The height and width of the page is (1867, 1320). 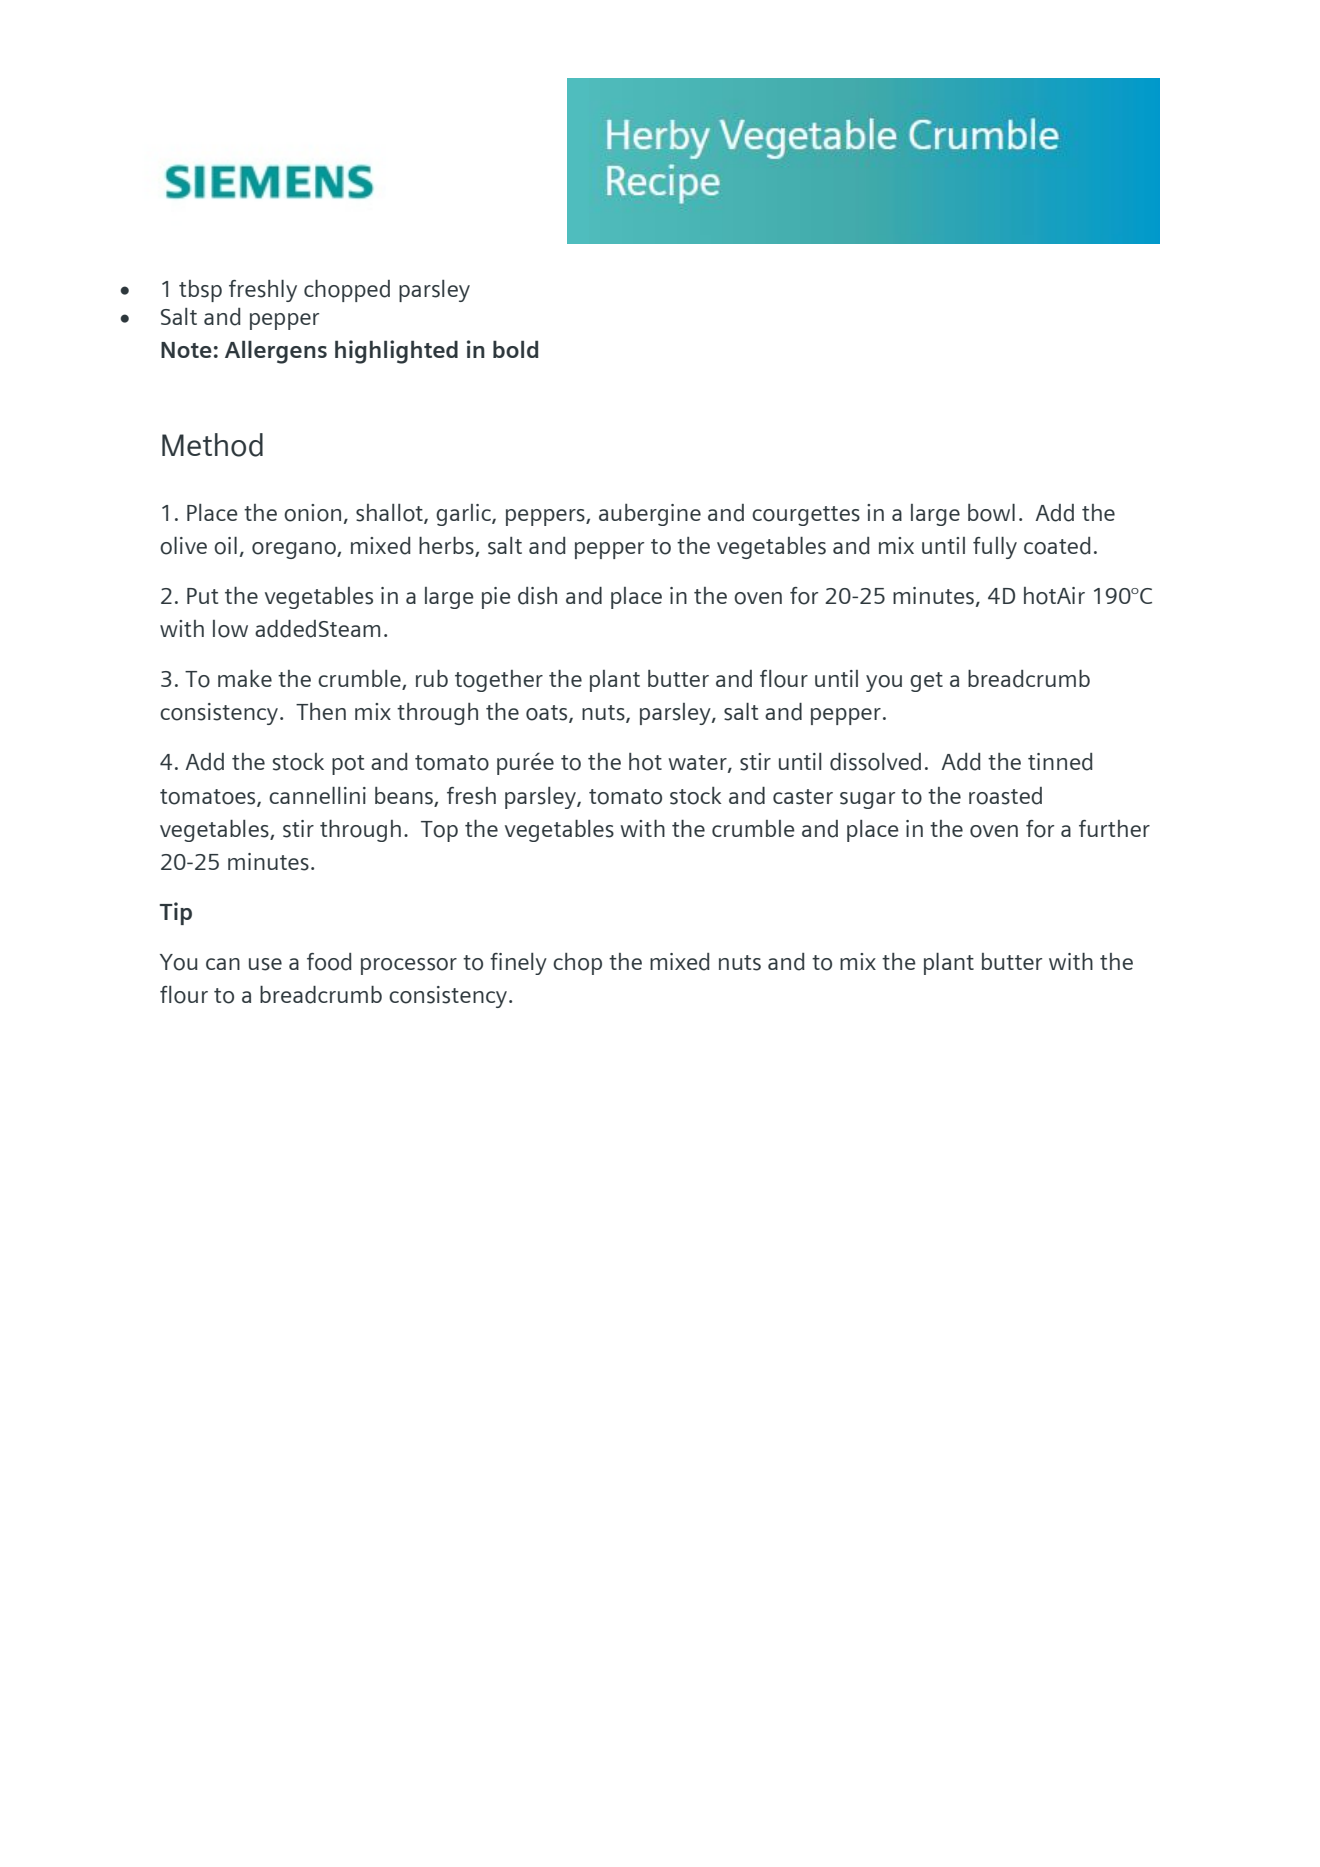 I want to click on oats, so click(x=548, y=714).
